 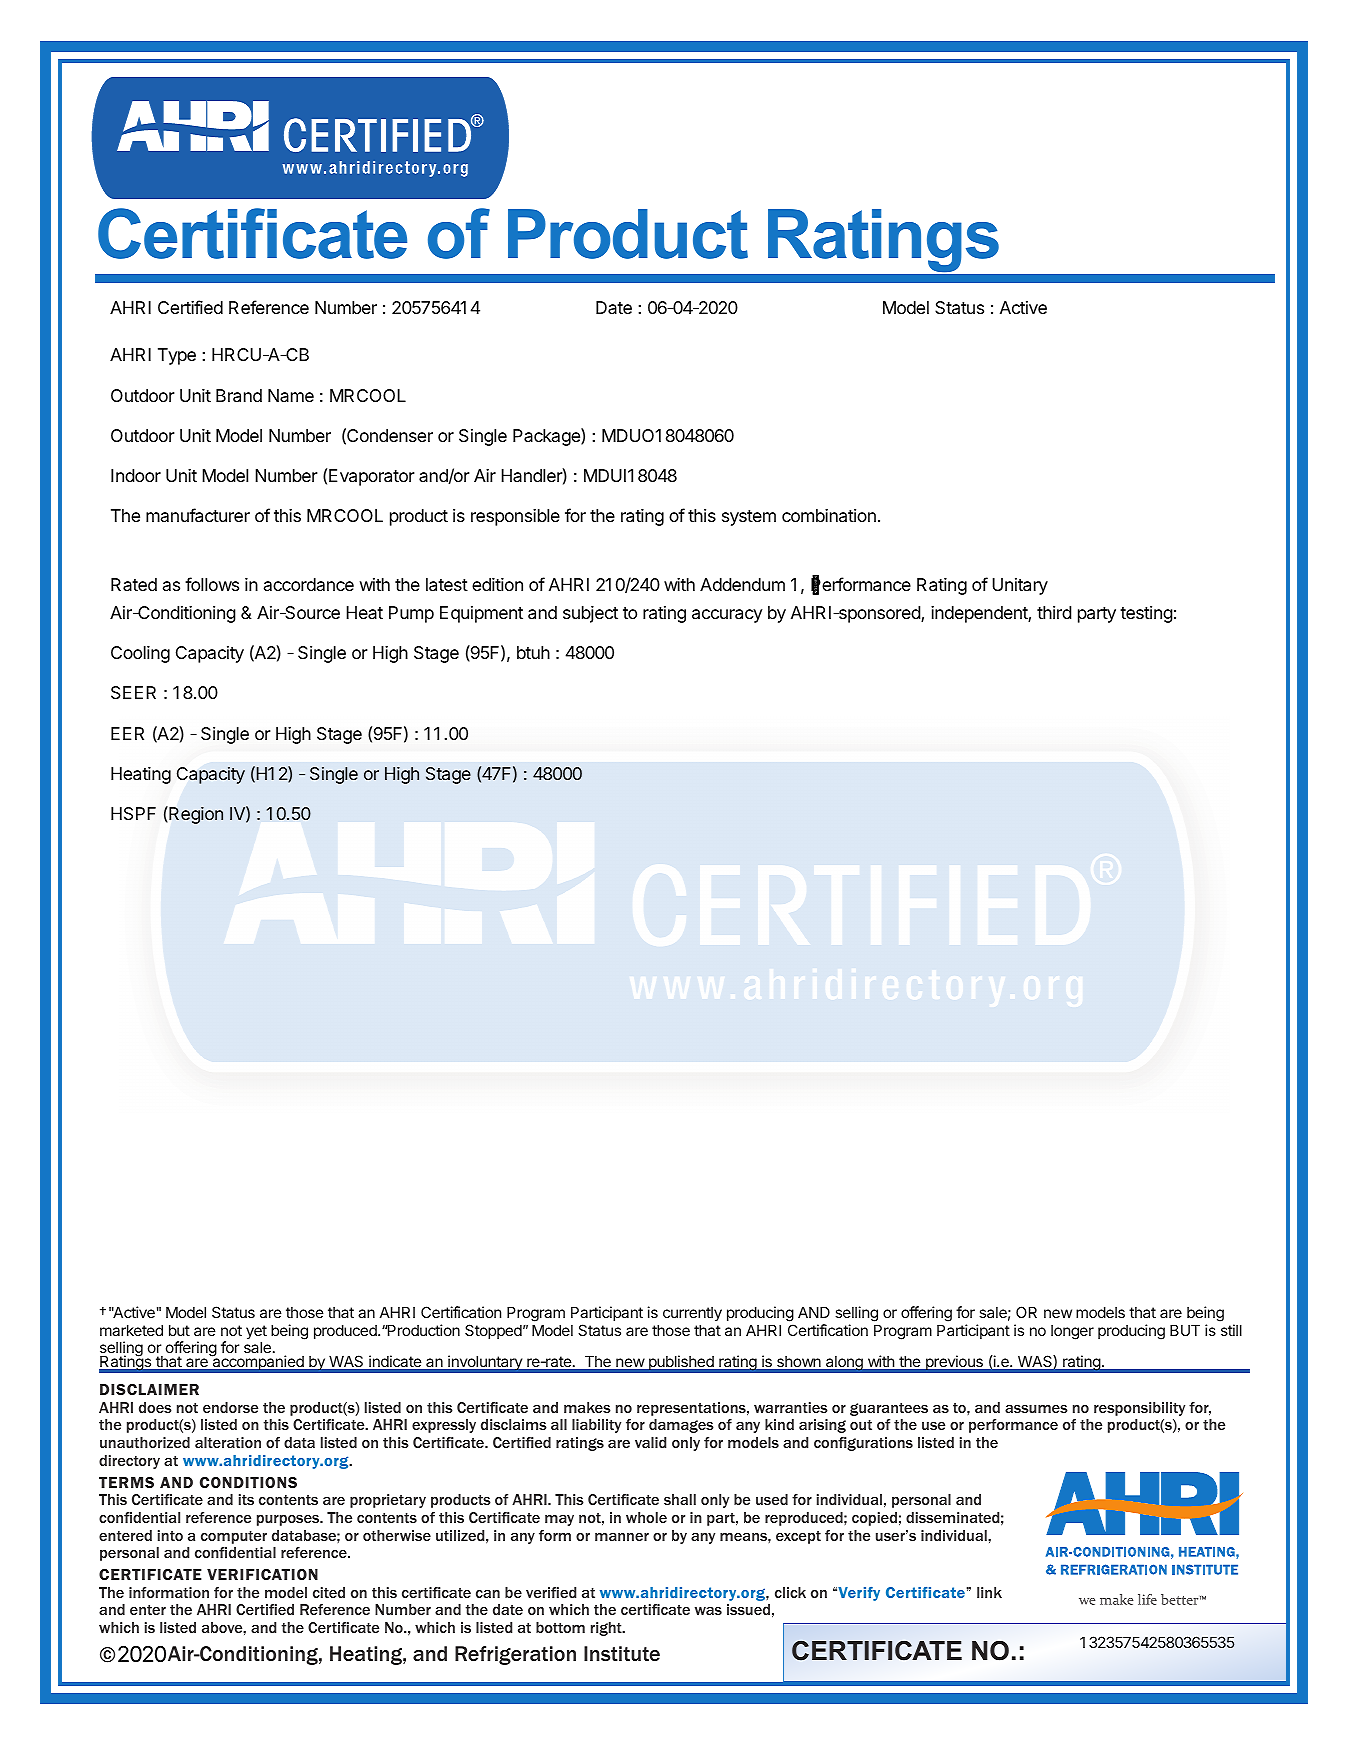 I want to click on longer, so click(x=1072, y=1332).
